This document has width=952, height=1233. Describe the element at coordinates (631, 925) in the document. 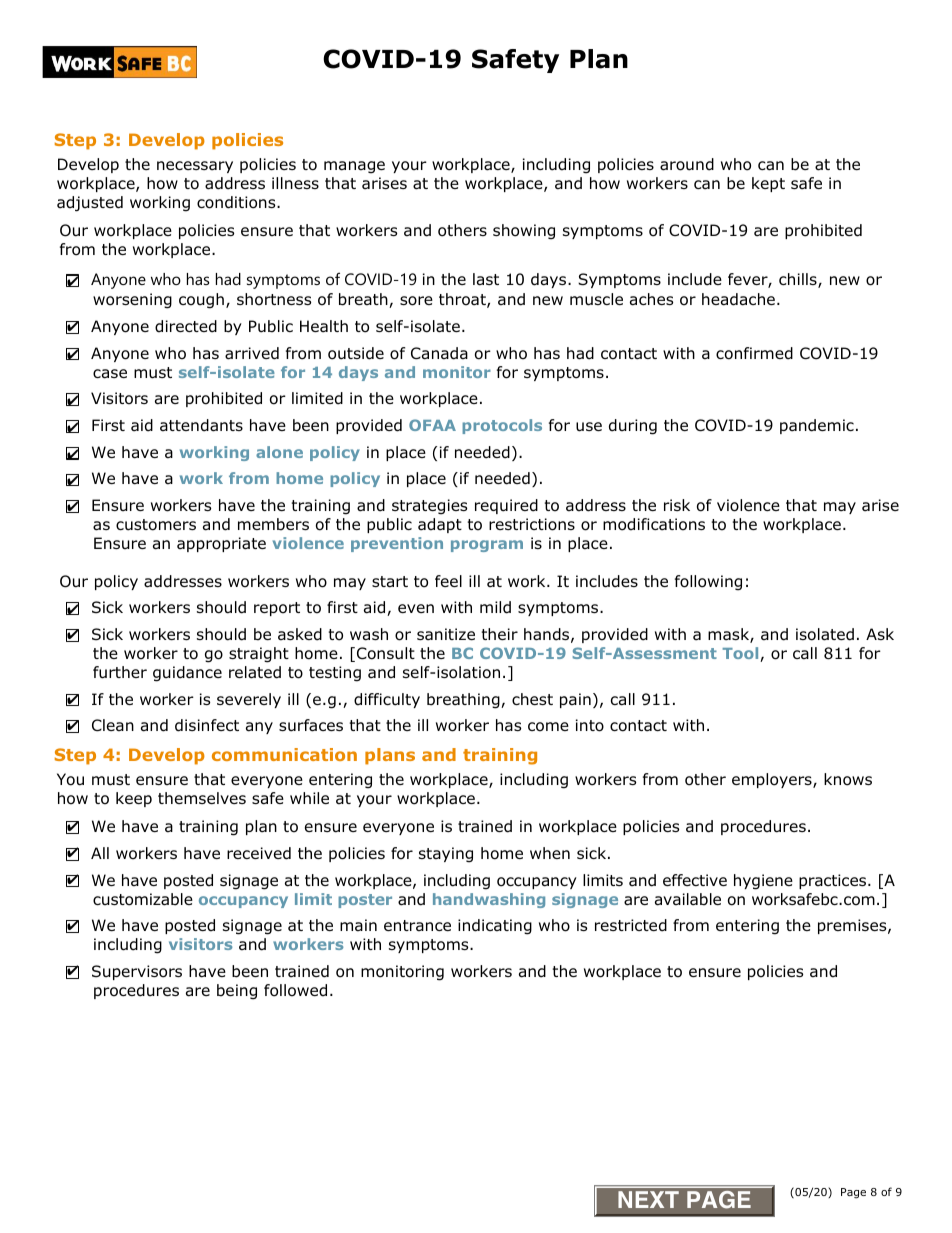

I see `restricted` at that location.
